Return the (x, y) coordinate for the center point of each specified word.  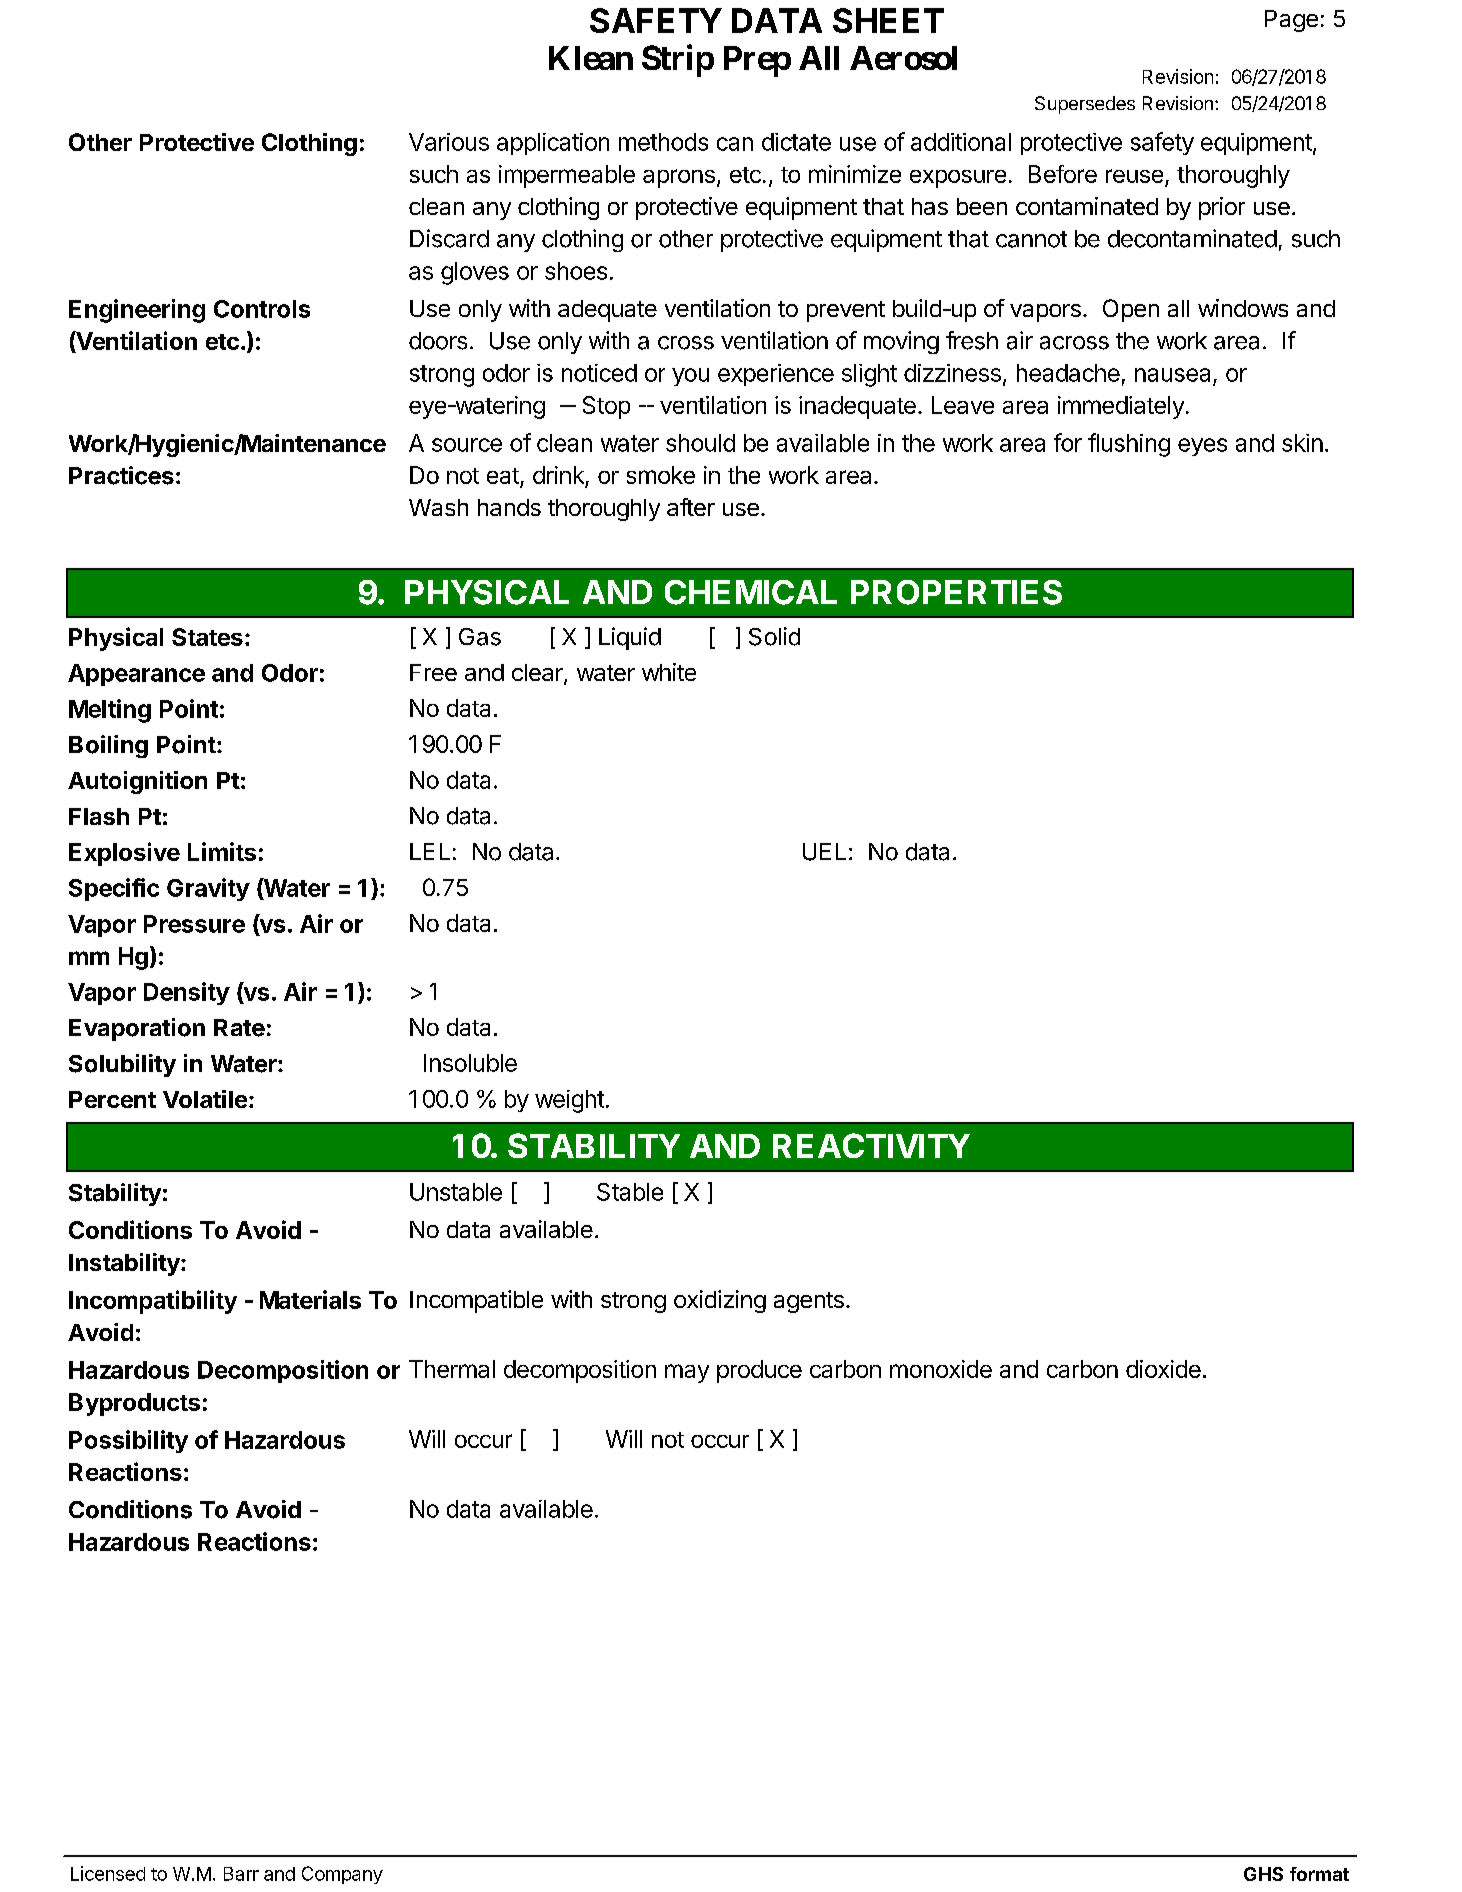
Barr (241, 1874)
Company (342, 1875)
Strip (678, 60)
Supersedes (1085, 105)
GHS (1263, 1874)
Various (449, 142)
